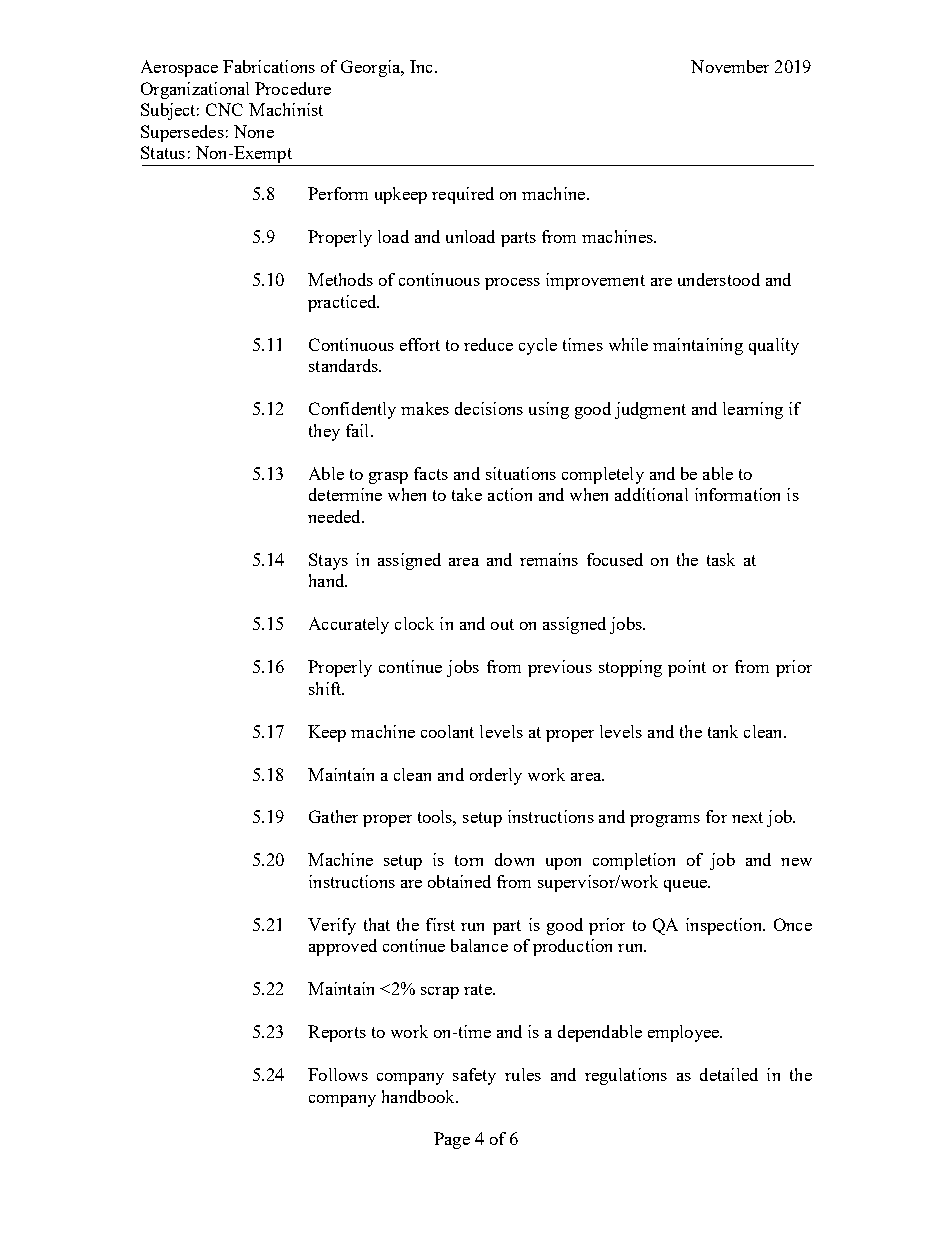 The width and height of the screenshot is (952, 1233). Describe the element at coordinates (338, 1074) in the screenshot. I see `Follows` at that location.
